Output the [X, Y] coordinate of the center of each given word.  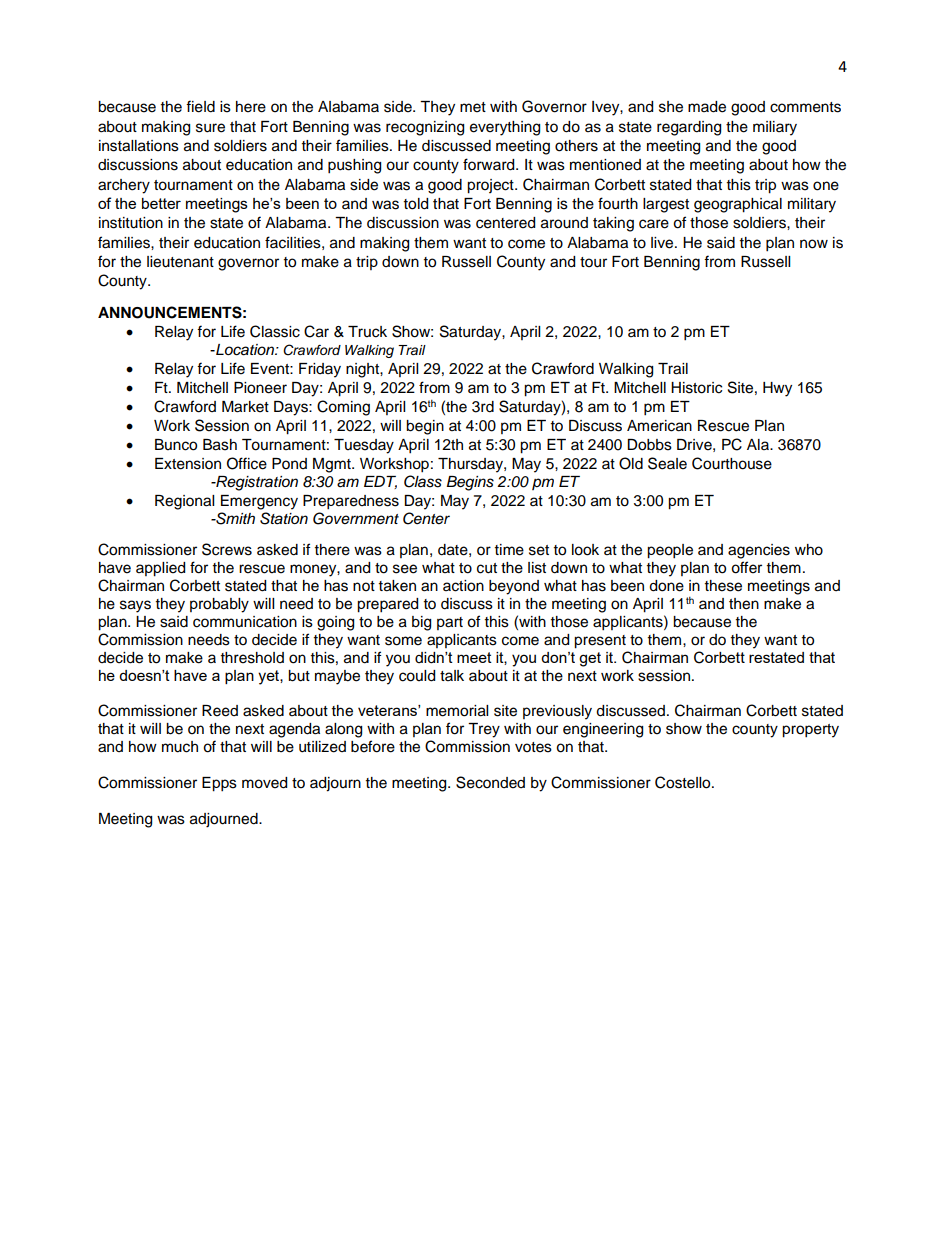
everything [505, 128]
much [180, 747]
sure [210, 128]
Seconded [490, 782]
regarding [689, 128]
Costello [684, 782]
